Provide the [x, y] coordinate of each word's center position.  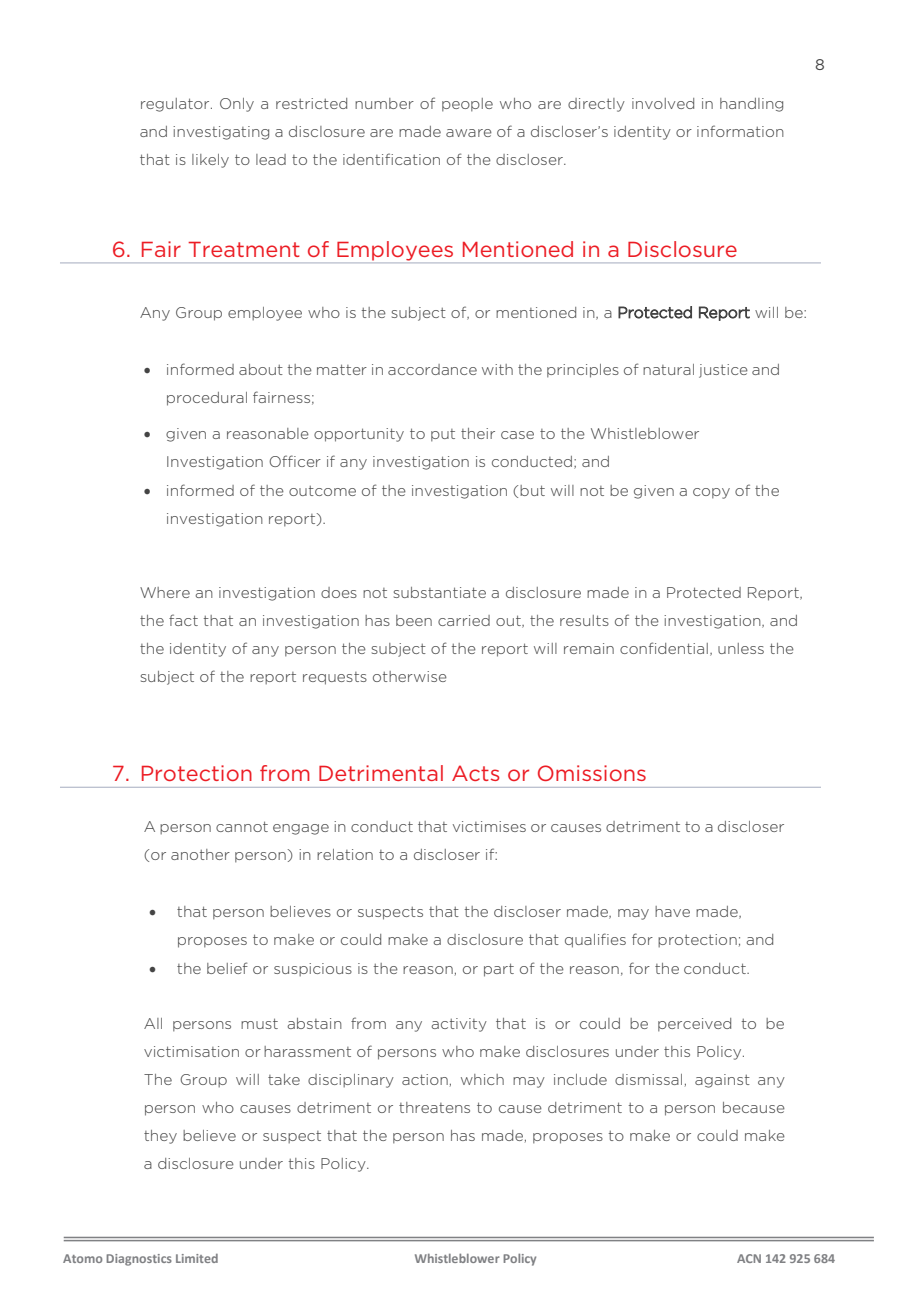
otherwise [410, 676]
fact [183, 620]
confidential [664, 648]
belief [227, 968]
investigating [221, 133]
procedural [207, 399]
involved [663, 103]
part [499, 970]
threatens [434, 1107]
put [443, 435]
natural [668, 369]
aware [469, 133]
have [672, 911]
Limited [197, 1258]
